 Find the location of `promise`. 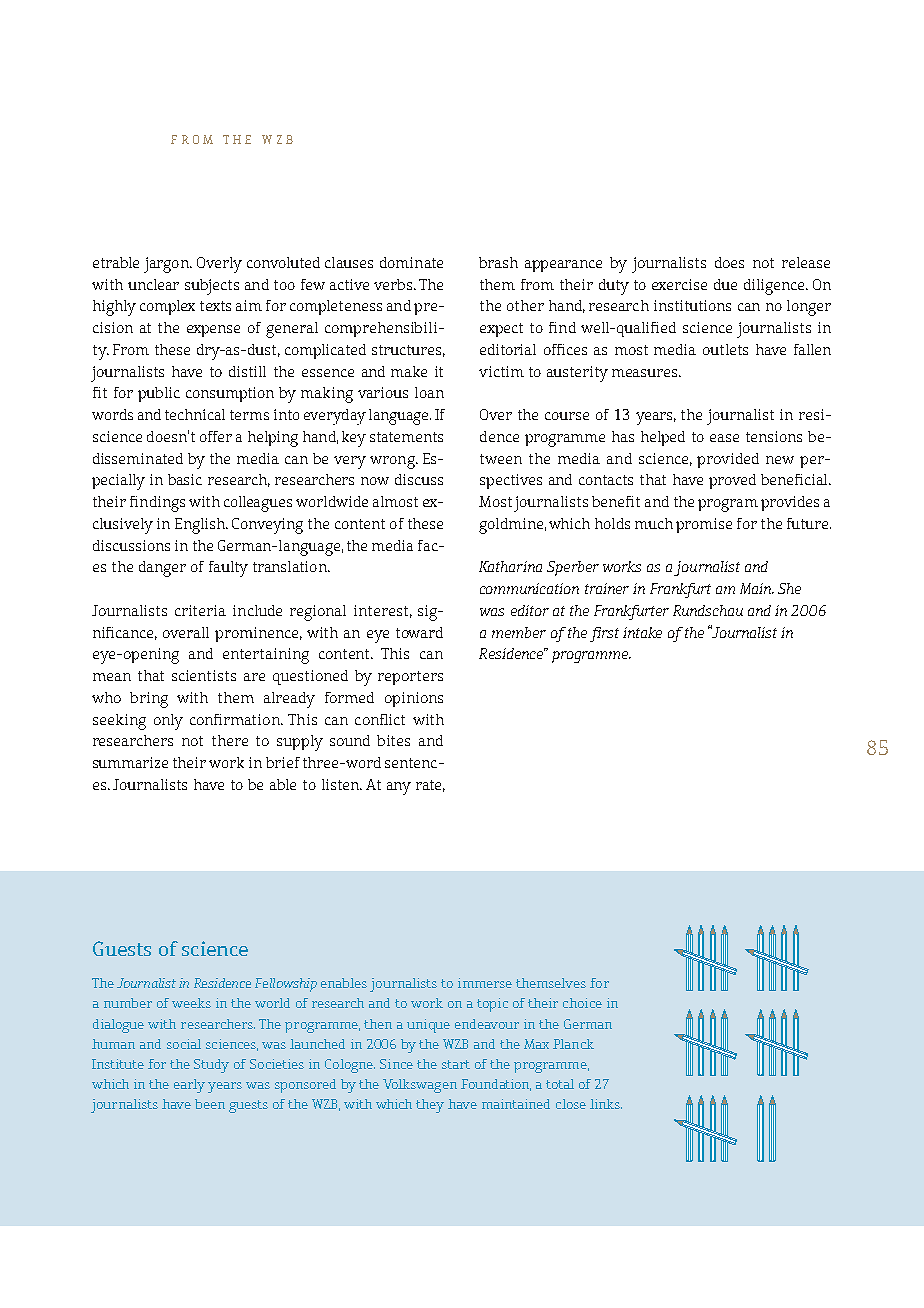

promise is located at coordinates (704, 525).
